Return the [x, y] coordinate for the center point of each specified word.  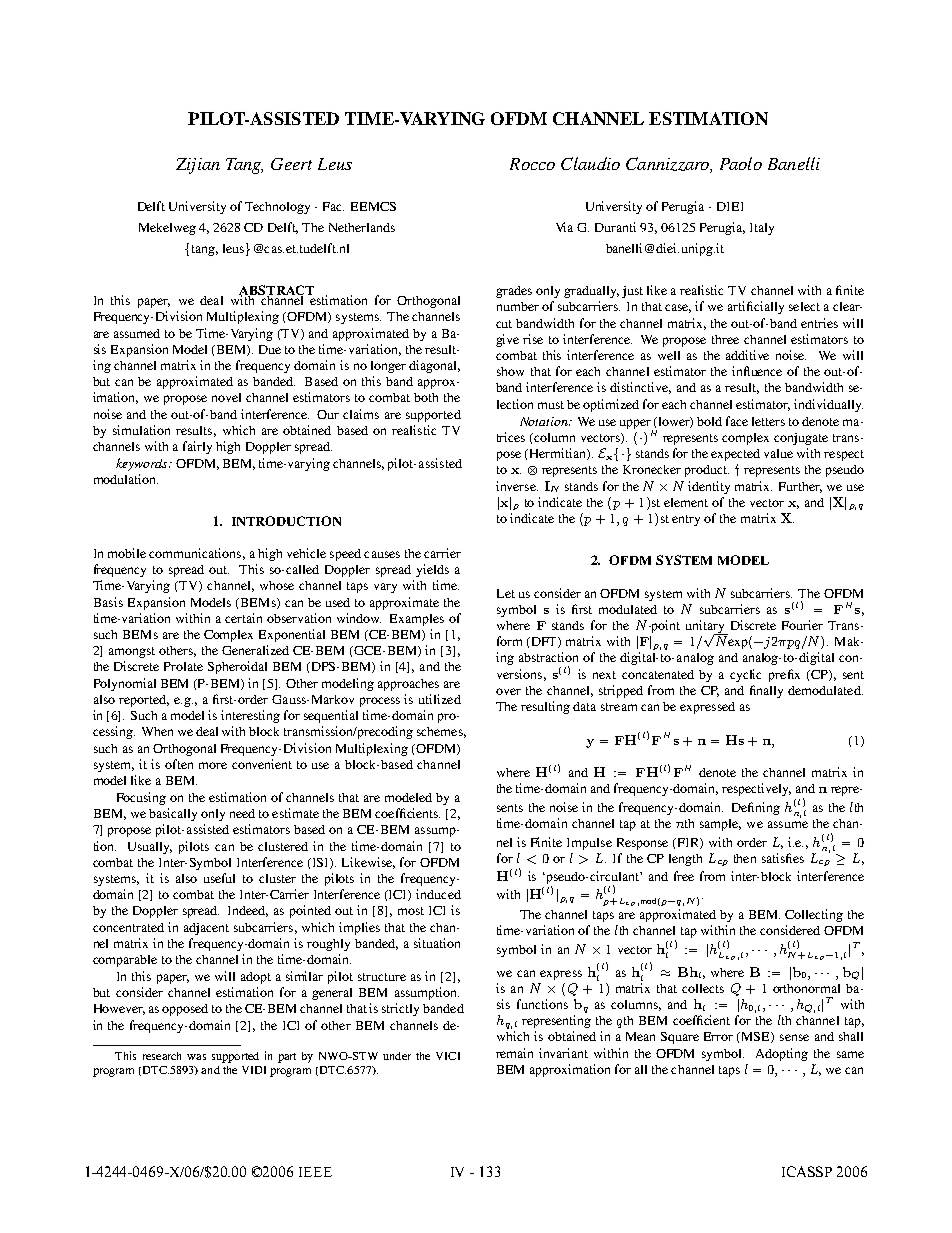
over [508, 691]
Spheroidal [237, 667]
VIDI [254, 1070]
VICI [448, 1056]
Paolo [741, 163]
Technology [277, 208]
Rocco [532, 164]
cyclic [745, 675]
